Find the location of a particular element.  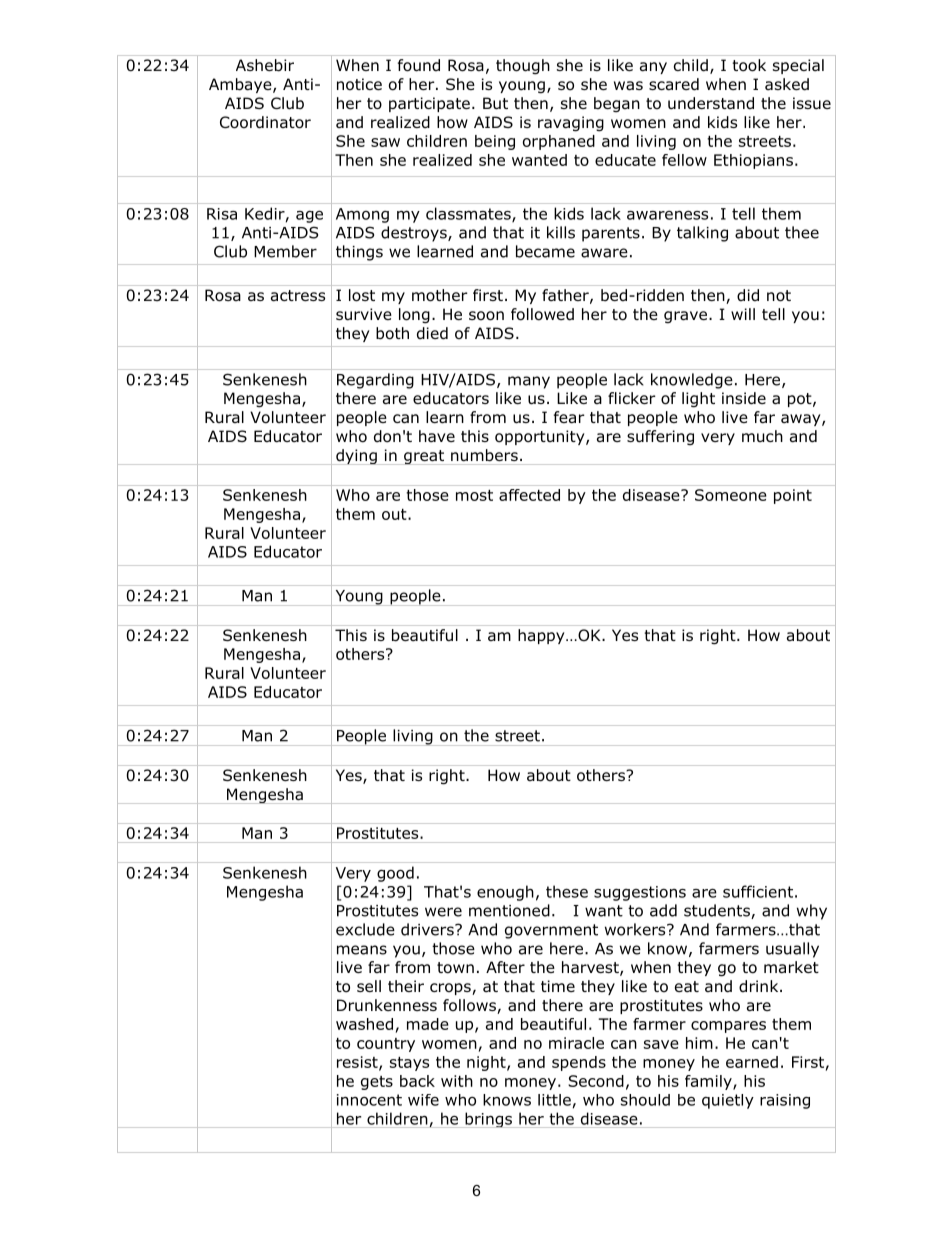

resist is located at coordinates (358, 1063).
